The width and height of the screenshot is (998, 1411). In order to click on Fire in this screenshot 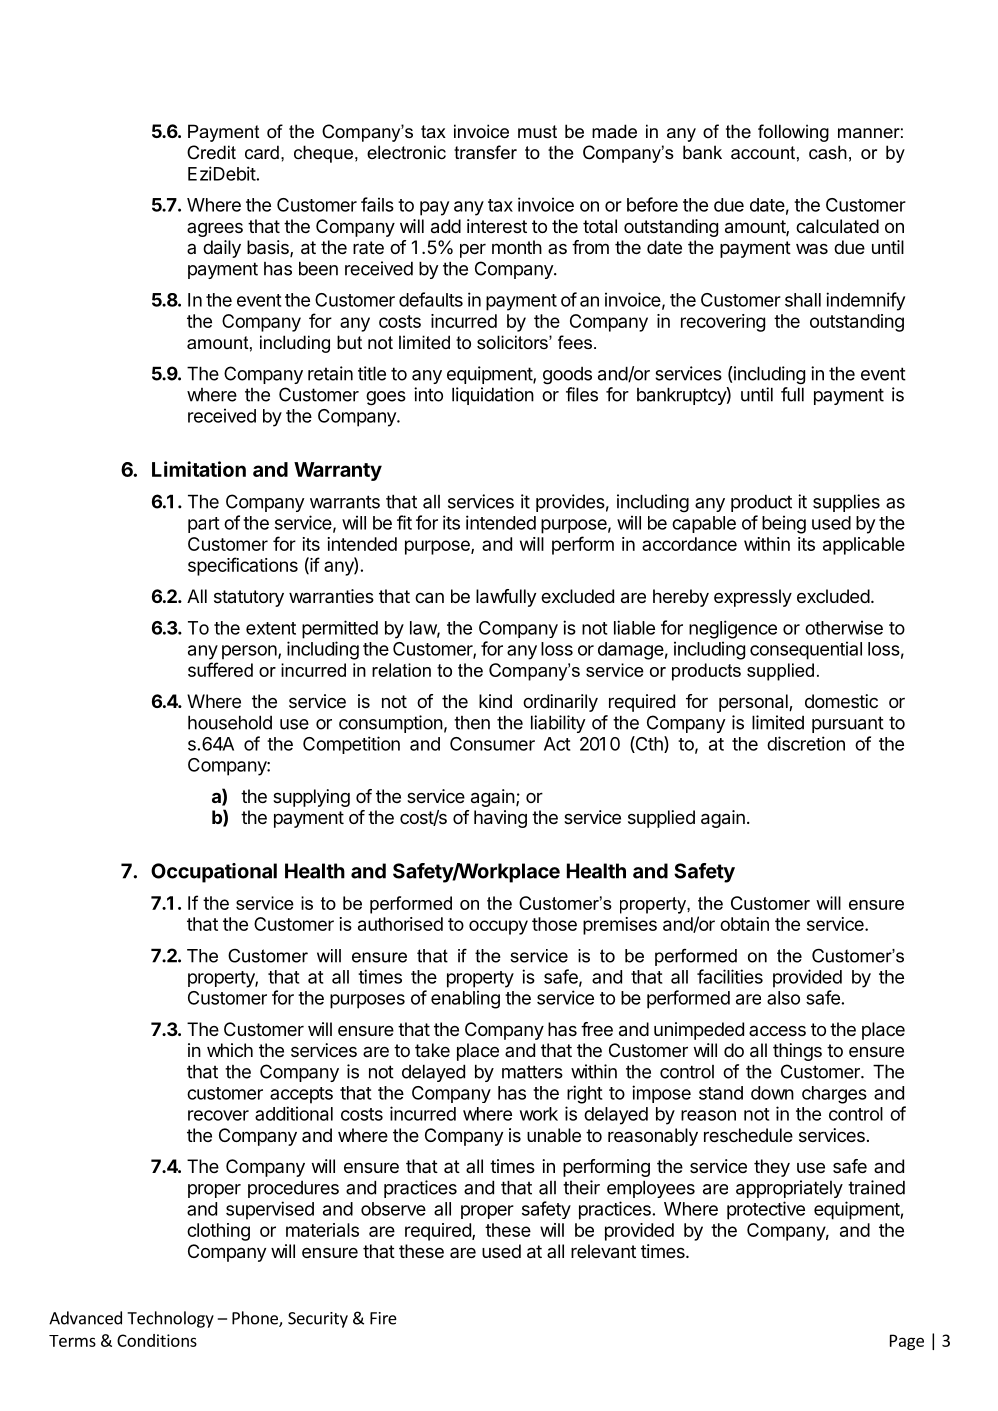, I will do `click(383, 1318)`.
